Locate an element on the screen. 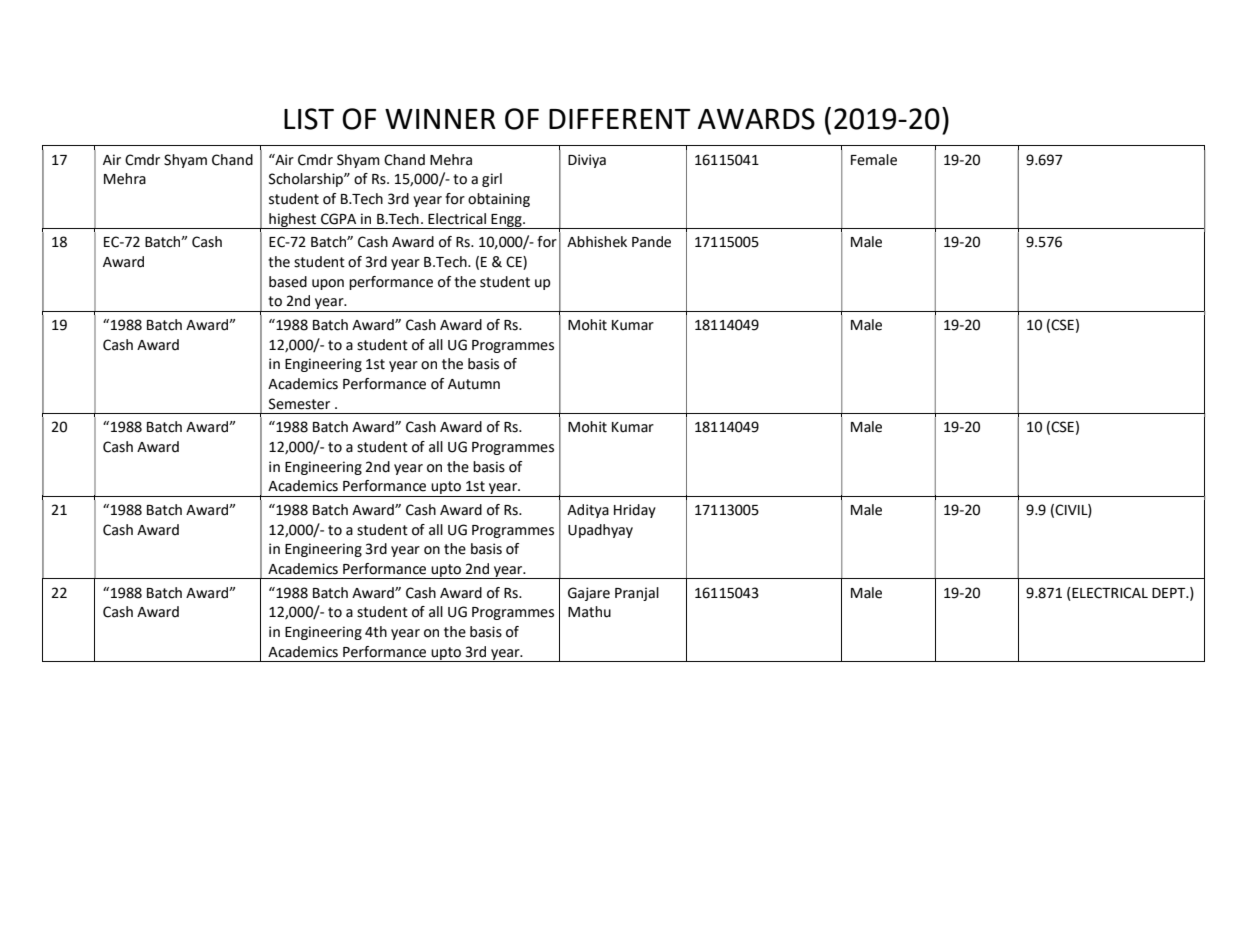  based is located at coordinates (288, 282).
